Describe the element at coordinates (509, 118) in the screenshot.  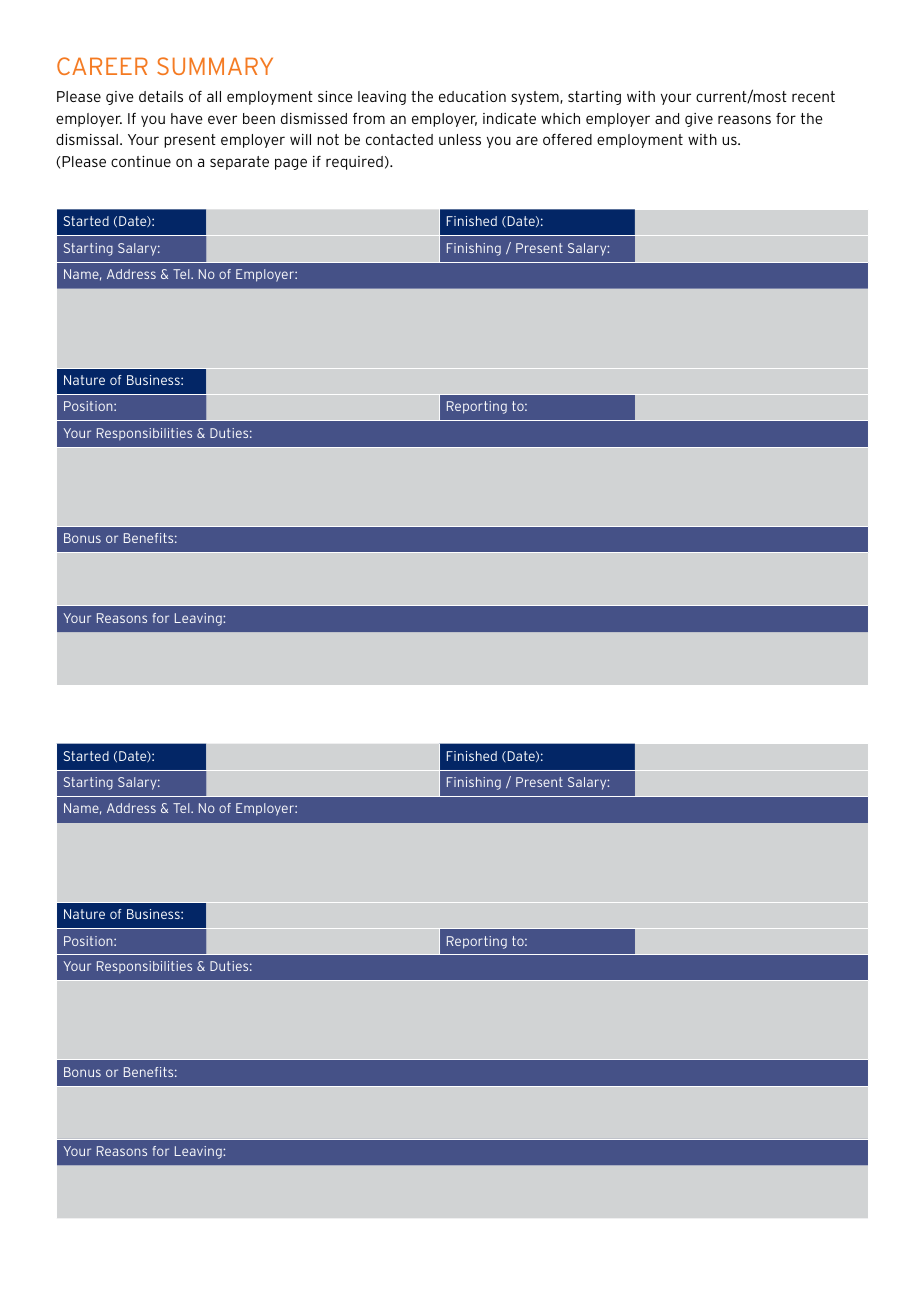
I see `indicate` at that location.
